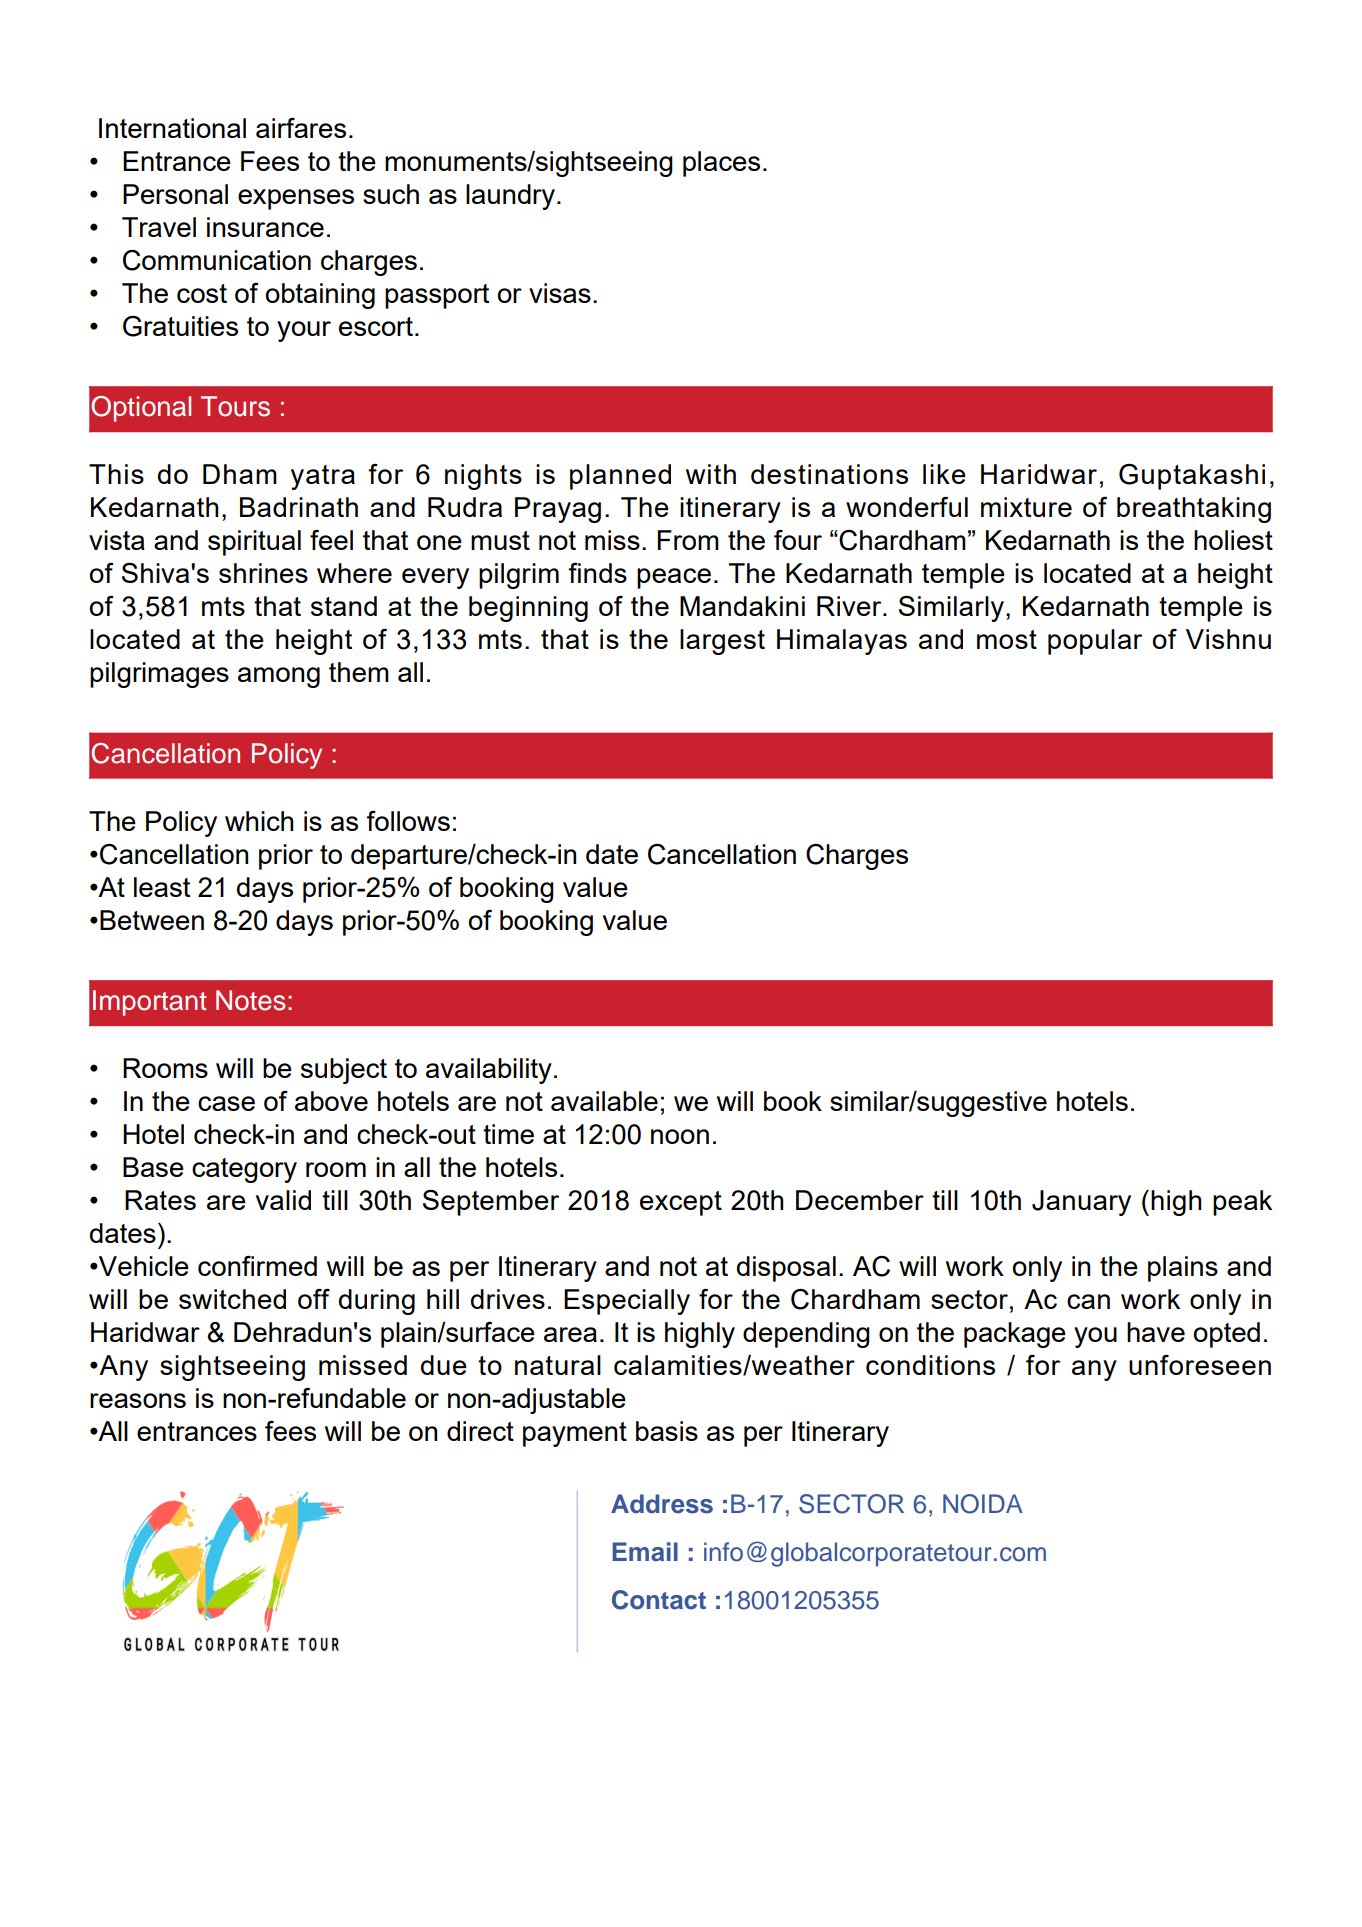 Image resolution: width=1362 pixels, height=1927 pixels. What do you see at coordinates (283, 1200) in the screenshot?
I see `valid` at bounding box center [283, 1200].
